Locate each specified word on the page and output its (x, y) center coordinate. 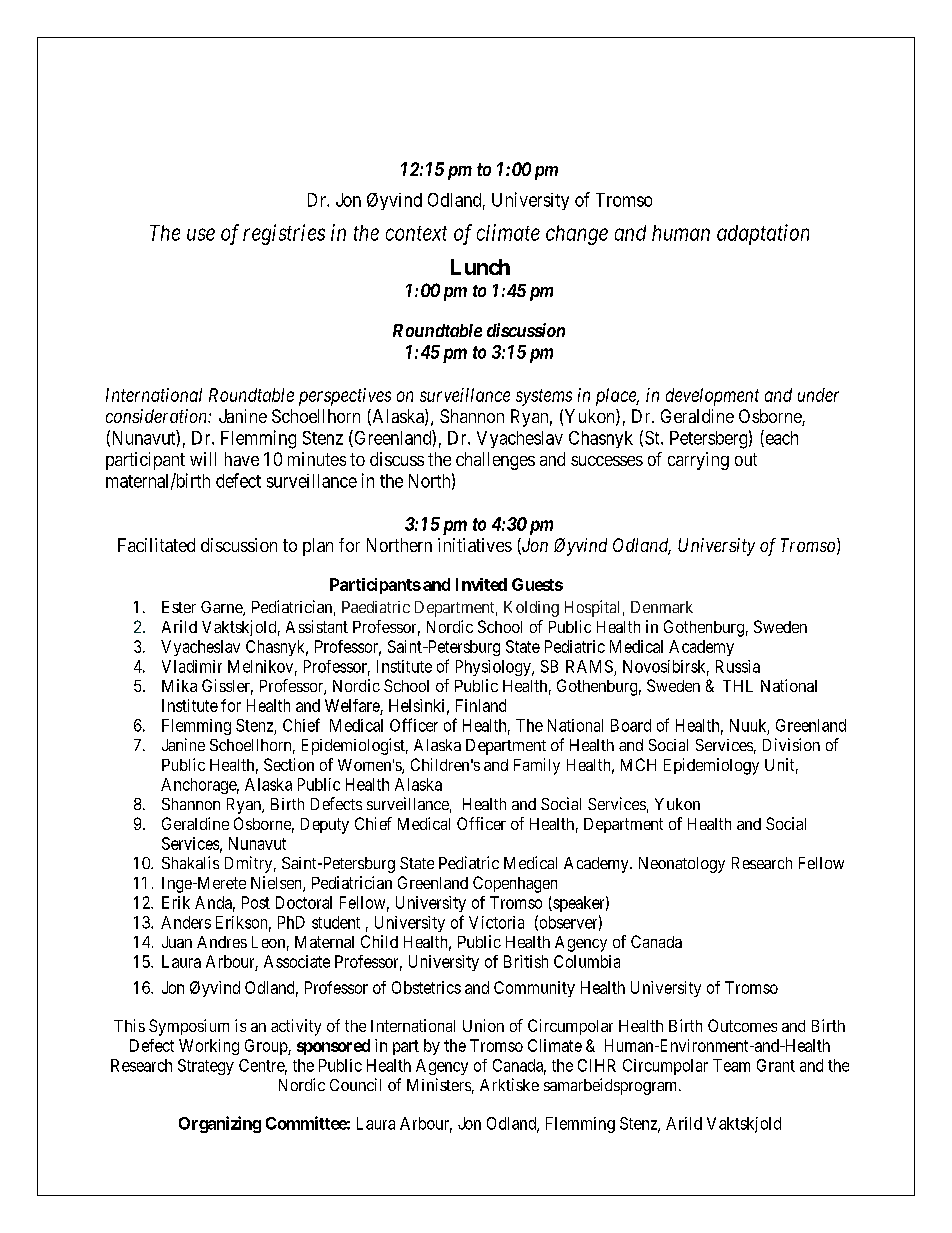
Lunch (480, 267)
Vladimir (192, 666)
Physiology (494, 668)
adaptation (763, 234)
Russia (738, 666)
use (201, 234)
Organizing (220, 1124)
